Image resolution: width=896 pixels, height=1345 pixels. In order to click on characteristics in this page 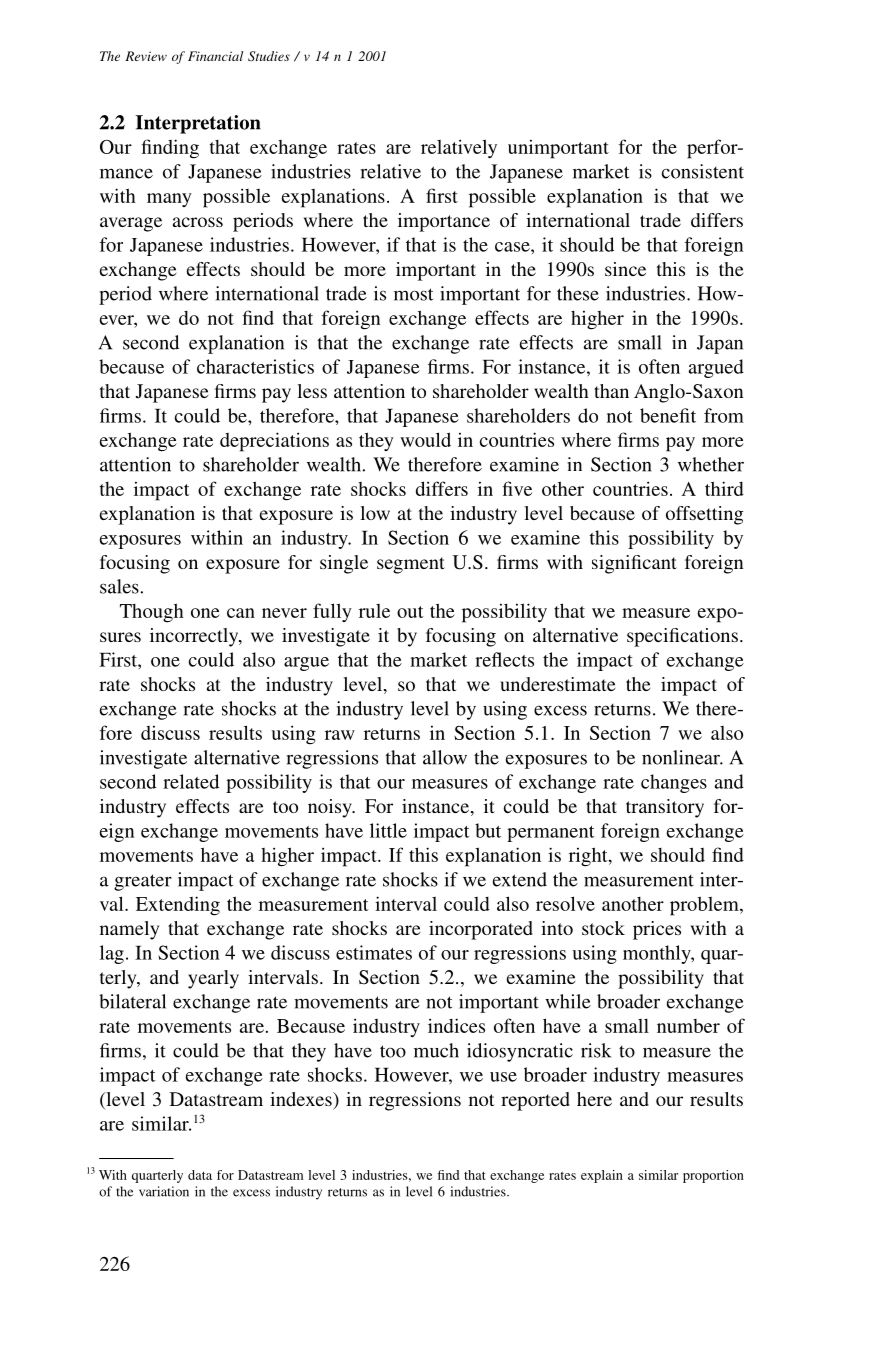, I will do `click(255, 366)`.
